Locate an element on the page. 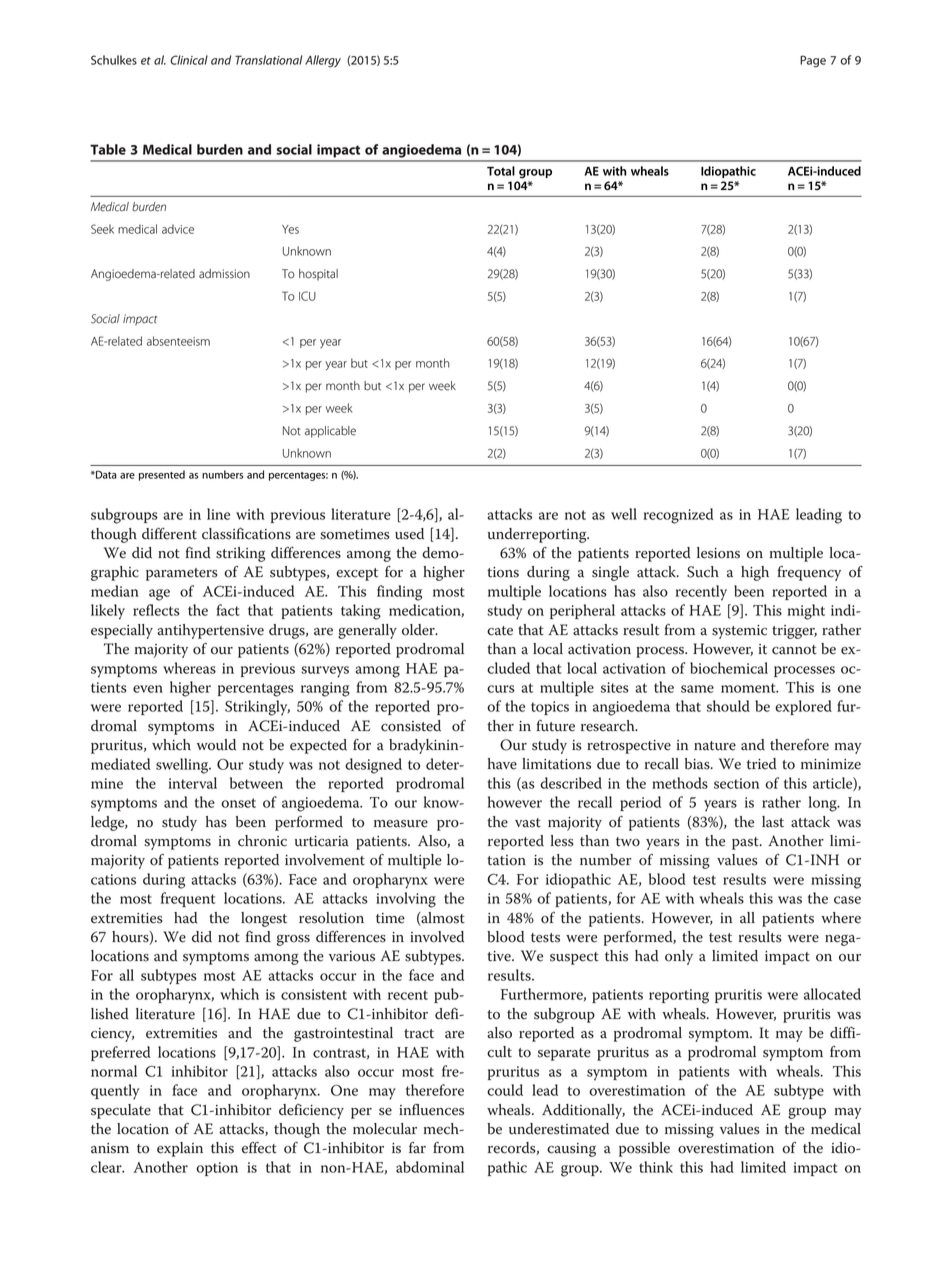 The height and width of the page is (1270, 952). older is located at coordinates (419, 630).
